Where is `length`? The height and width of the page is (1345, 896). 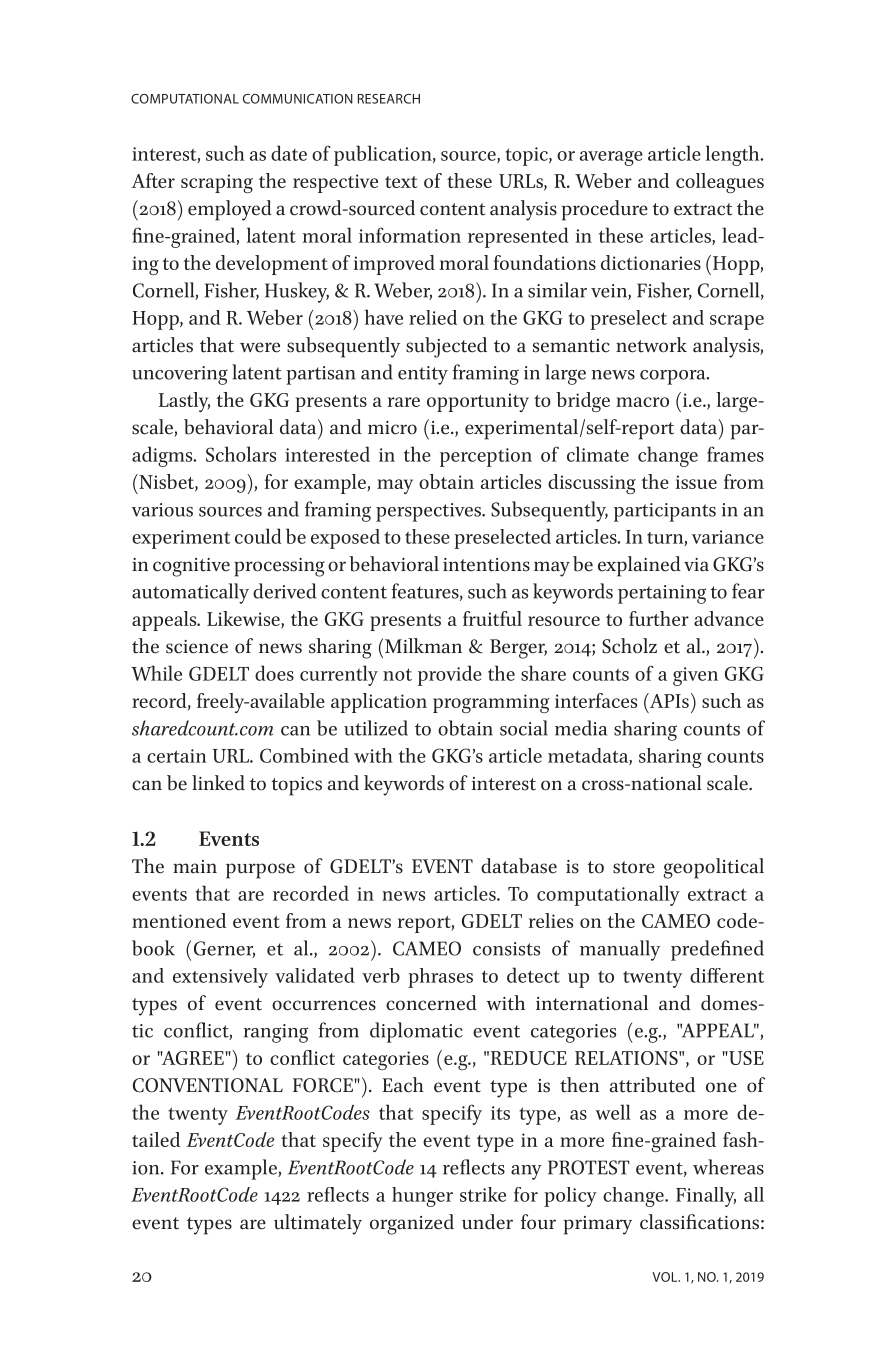 length is located at coordinates (734, 155).
